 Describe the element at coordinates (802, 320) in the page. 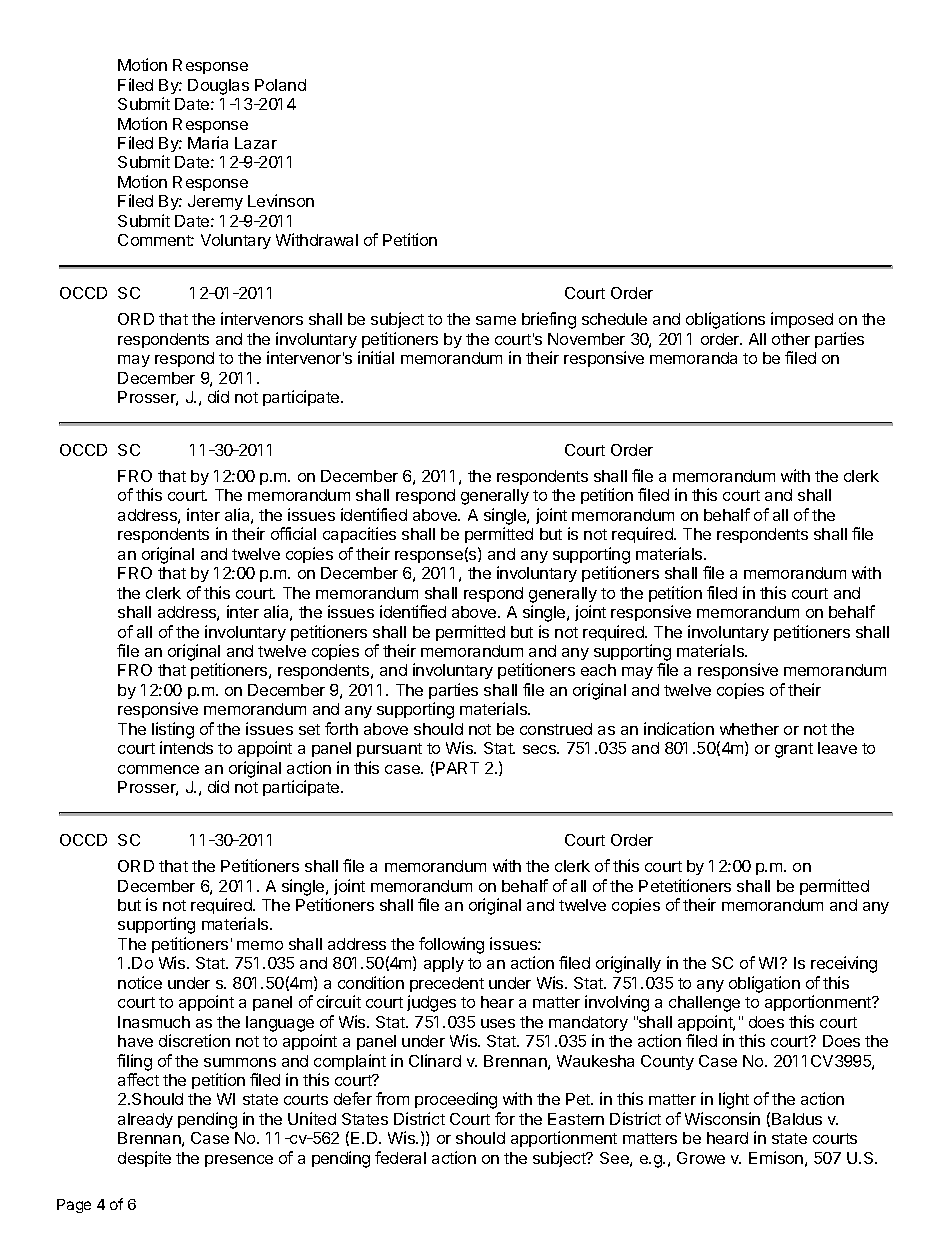

I see `imposed` at that location.
